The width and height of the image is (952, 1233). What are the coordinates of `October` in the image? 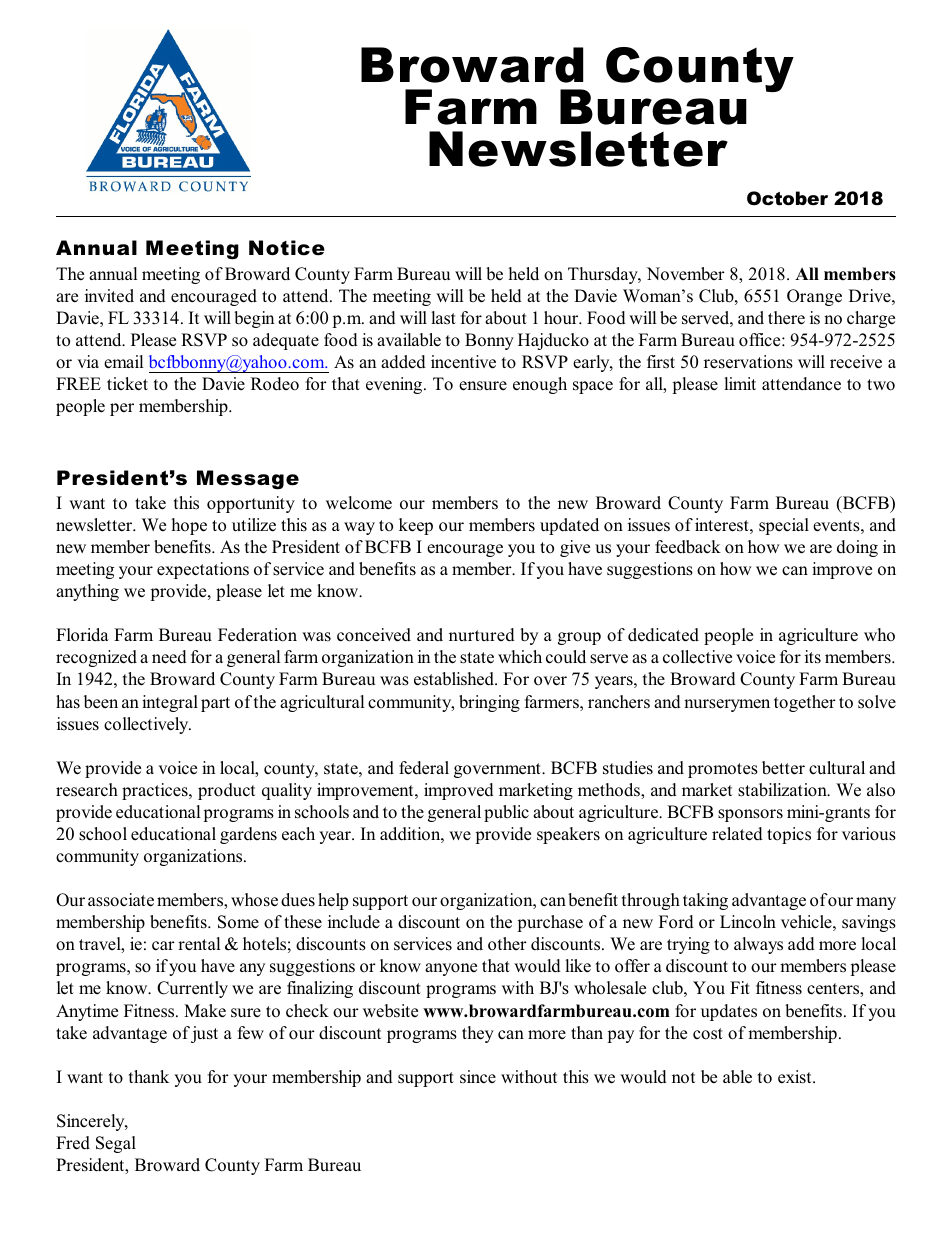 It's located at (787, 198).
